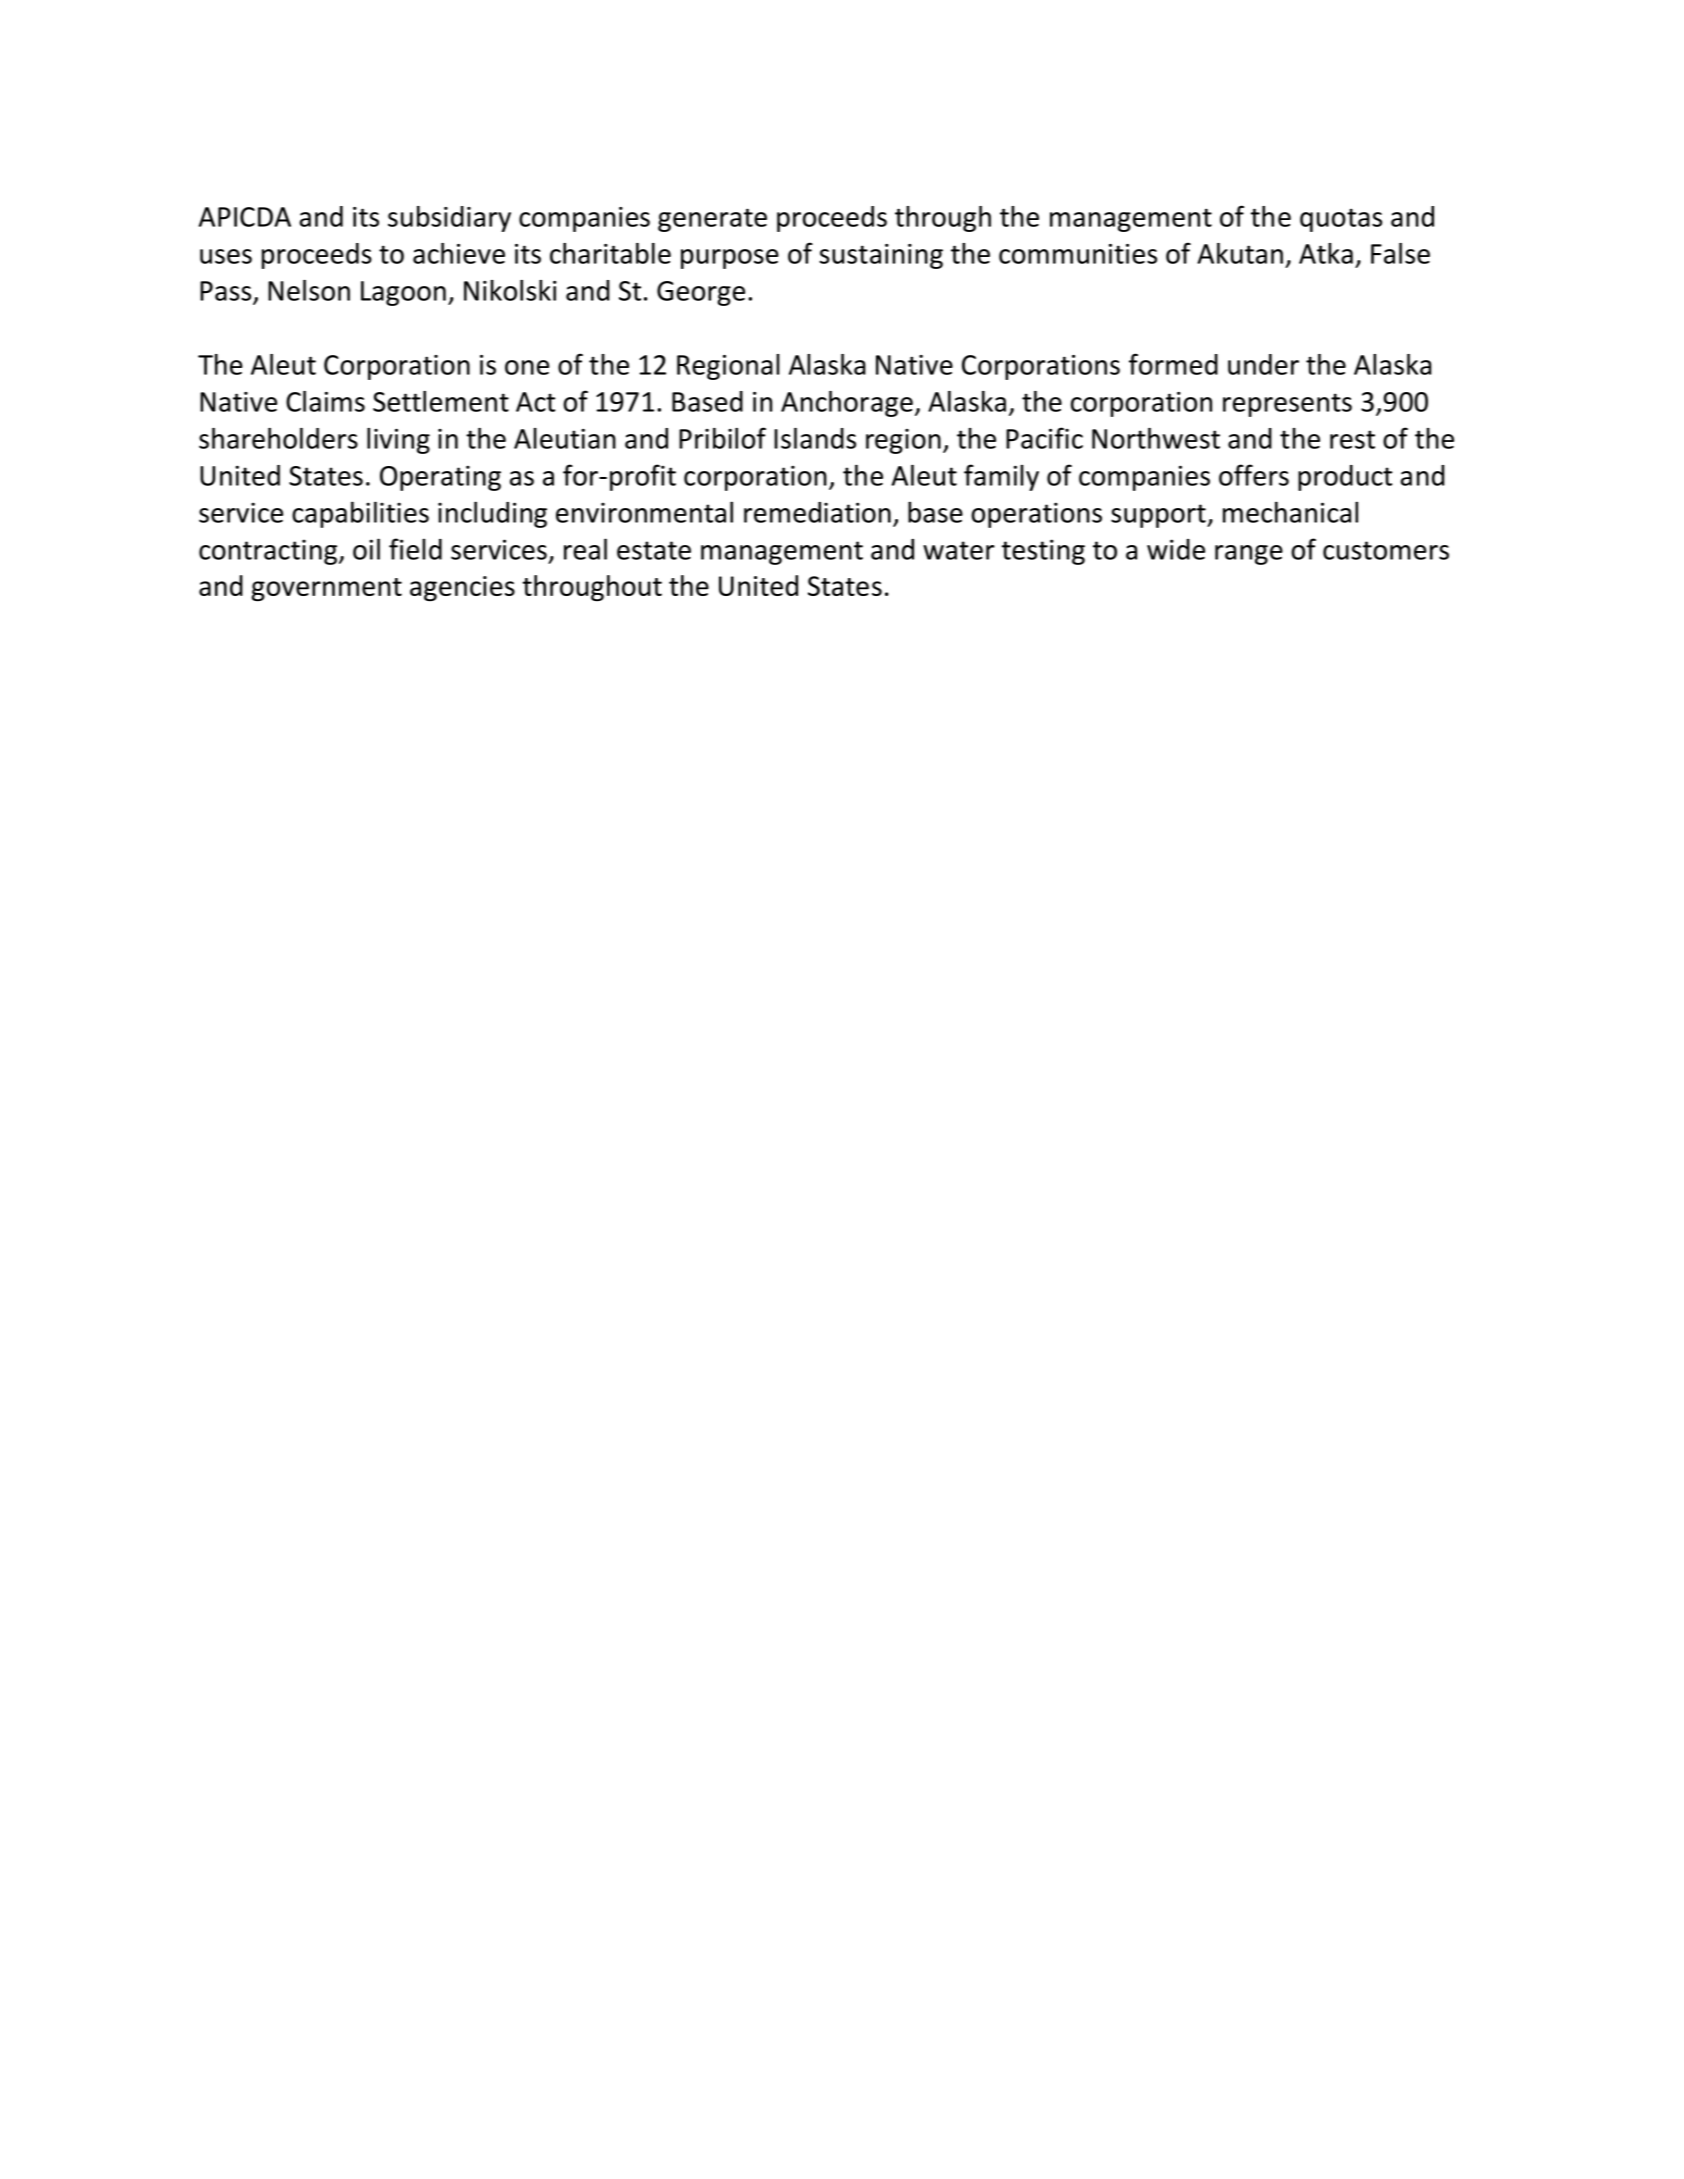  Describe the element at coordinates (1341, 220) in the screenshot. I see `quotas` at that location.
